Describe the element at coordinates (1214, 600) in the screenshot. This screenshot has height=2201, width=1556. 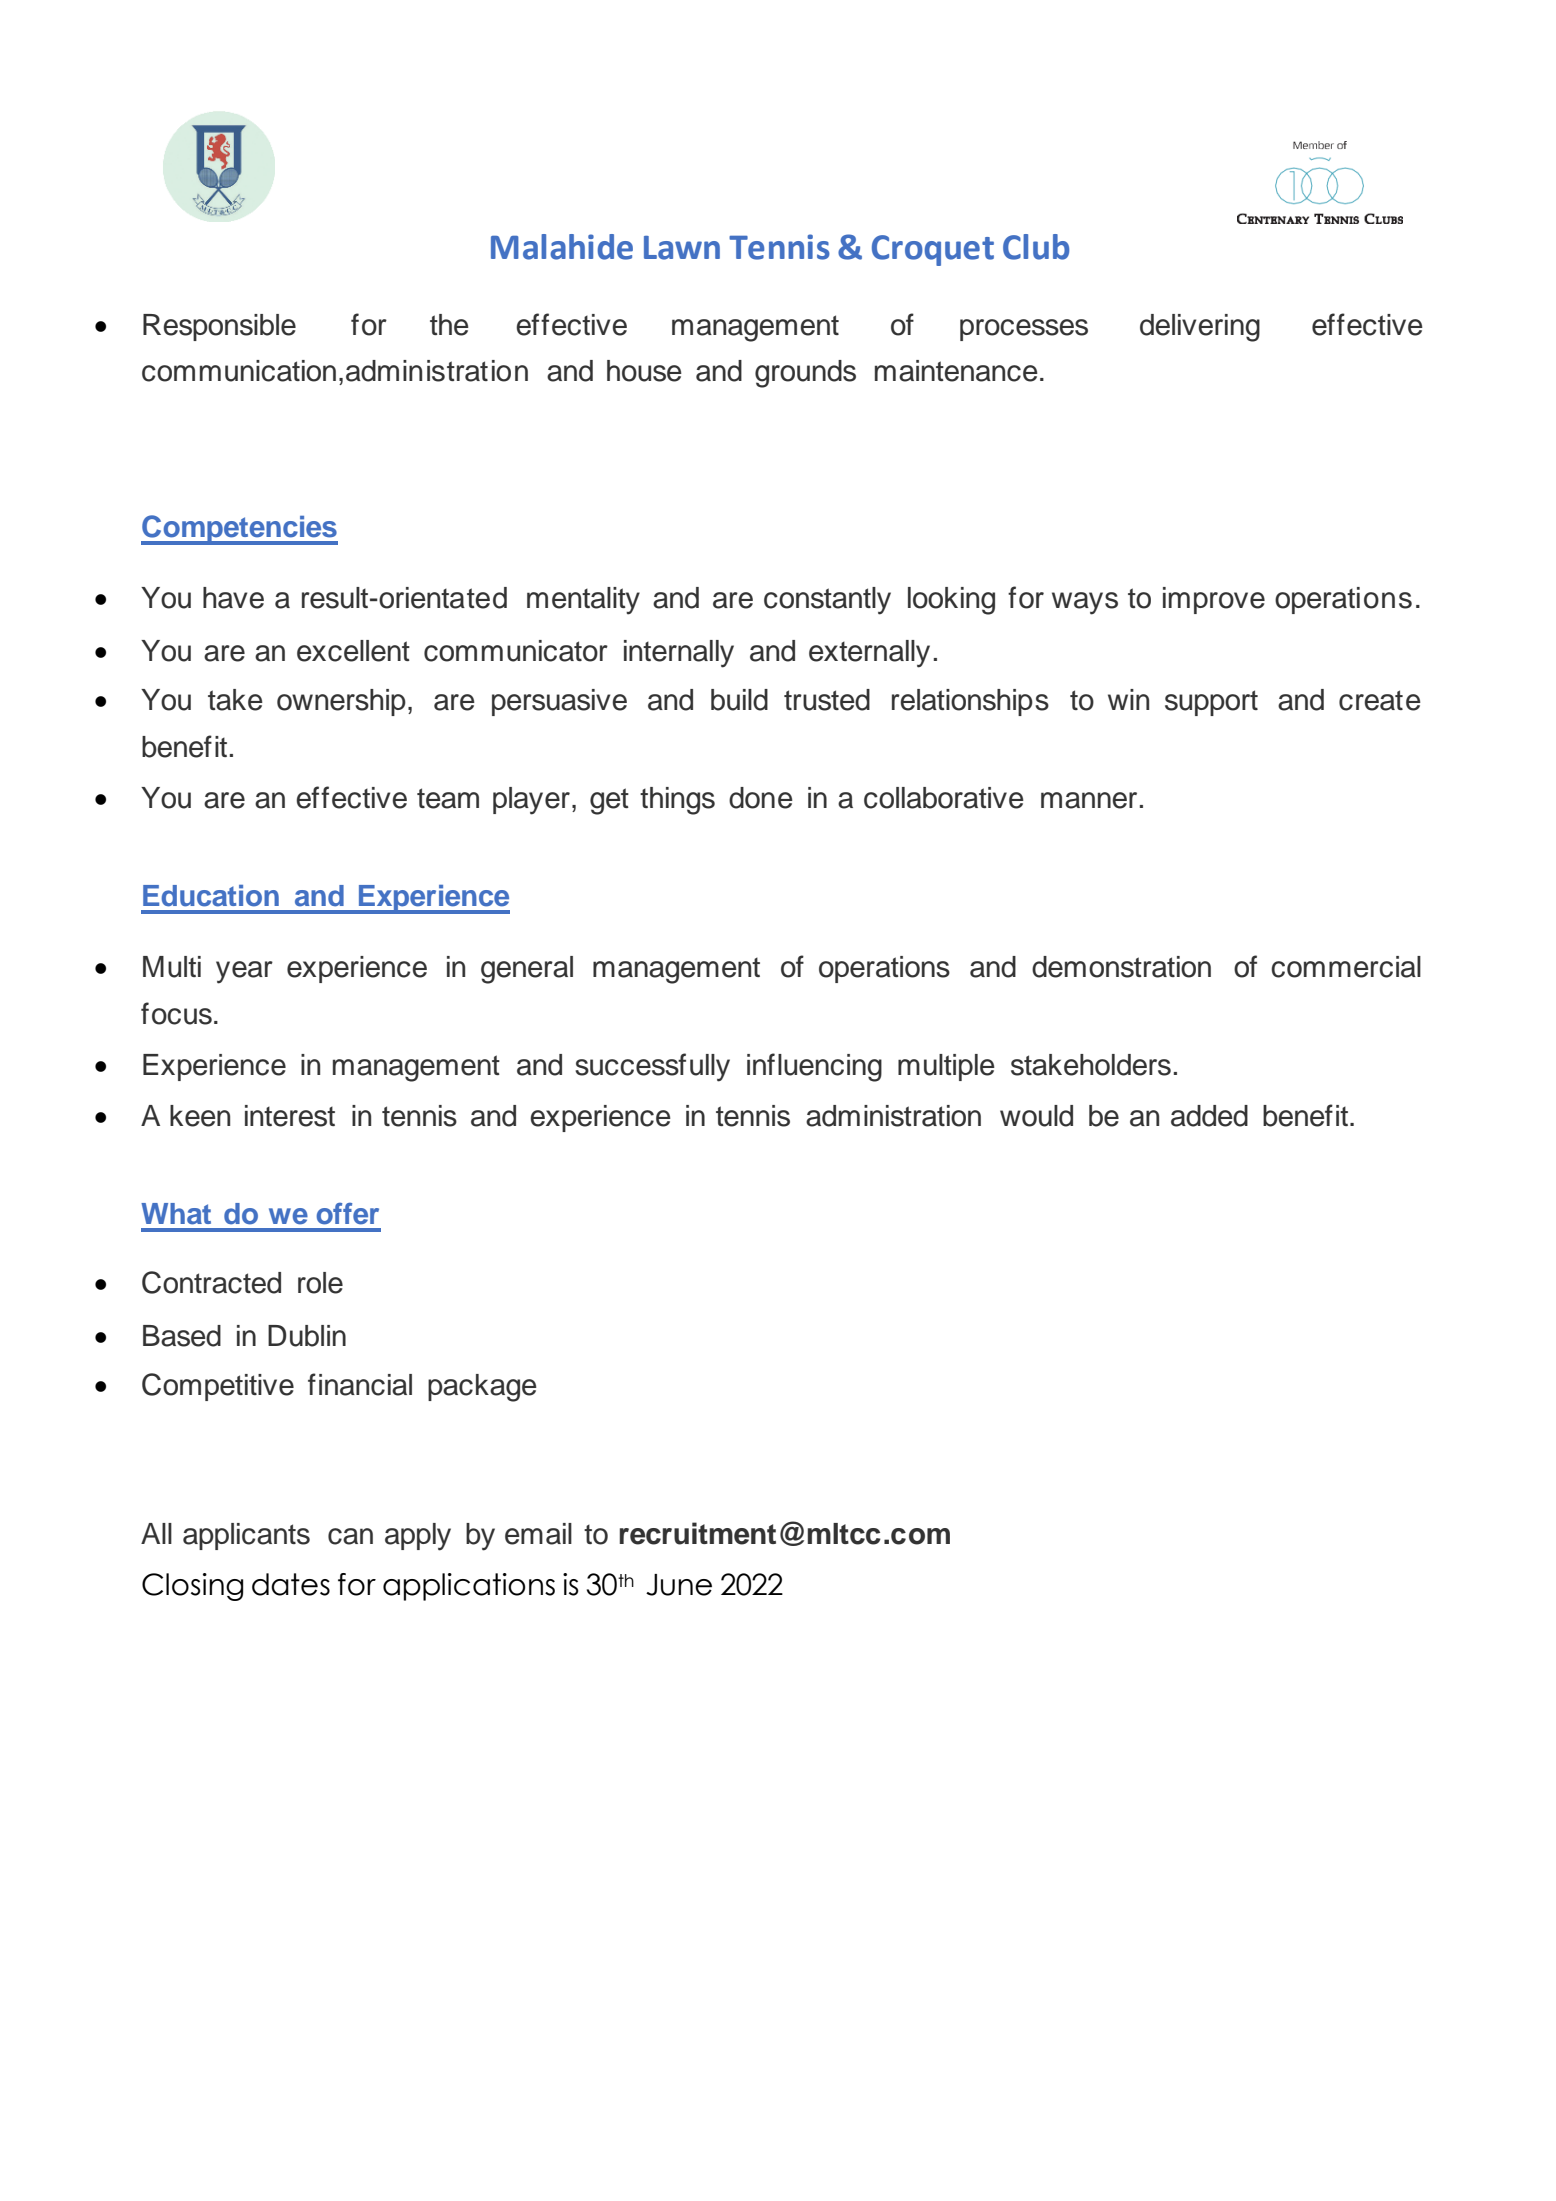
I see `improve` at that location.
